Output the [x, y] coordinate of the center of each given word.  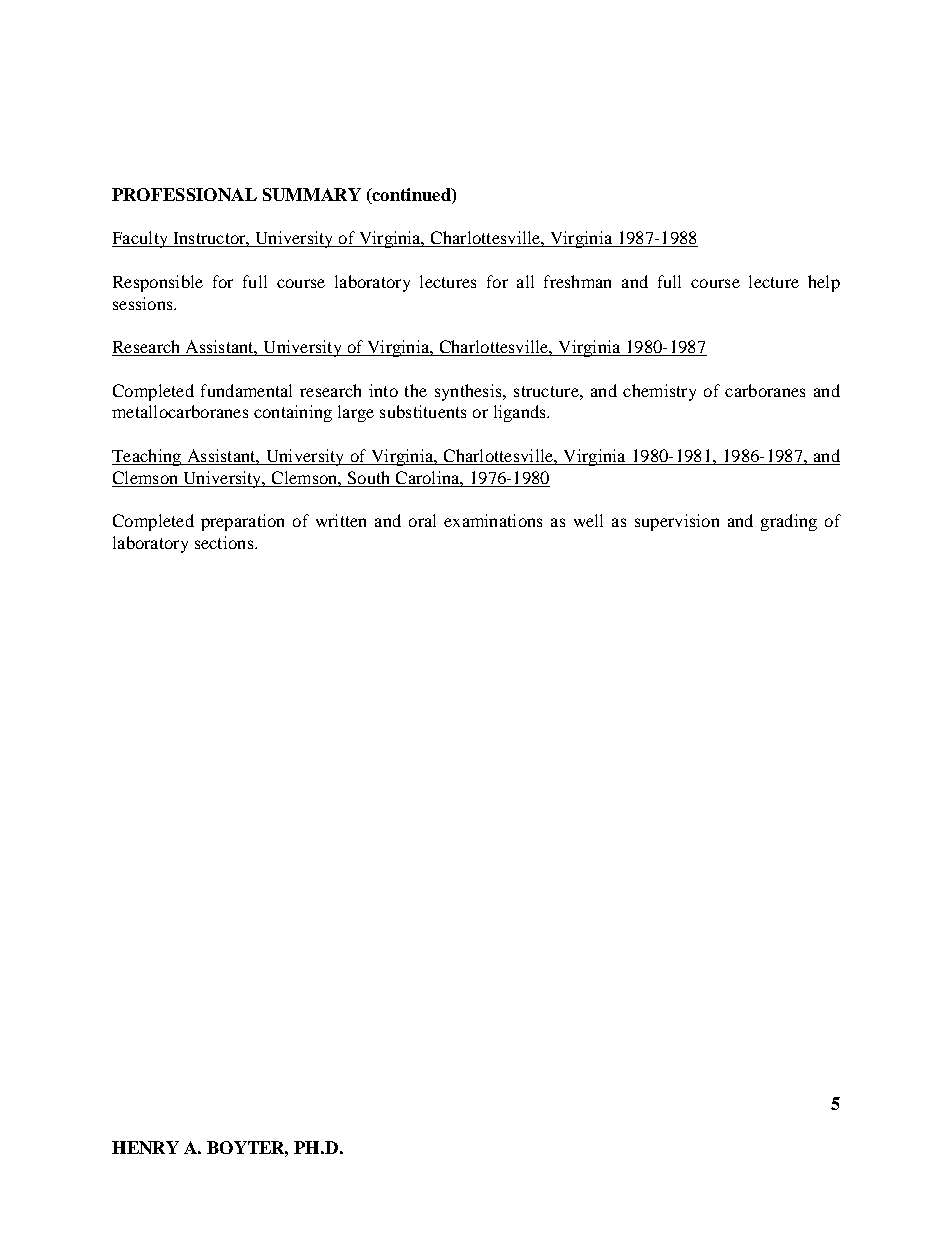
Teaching [147, 457]
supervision [677, 522]
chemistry [659, 392]
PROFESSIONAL [184, 194]
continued [411, 196]
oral [422, 520]
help [824, 283]
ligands [521, 413]
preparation [242, 522]
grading [789, 522]
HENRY [145, 1147]
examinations [493, 520]
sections [225, 542]
